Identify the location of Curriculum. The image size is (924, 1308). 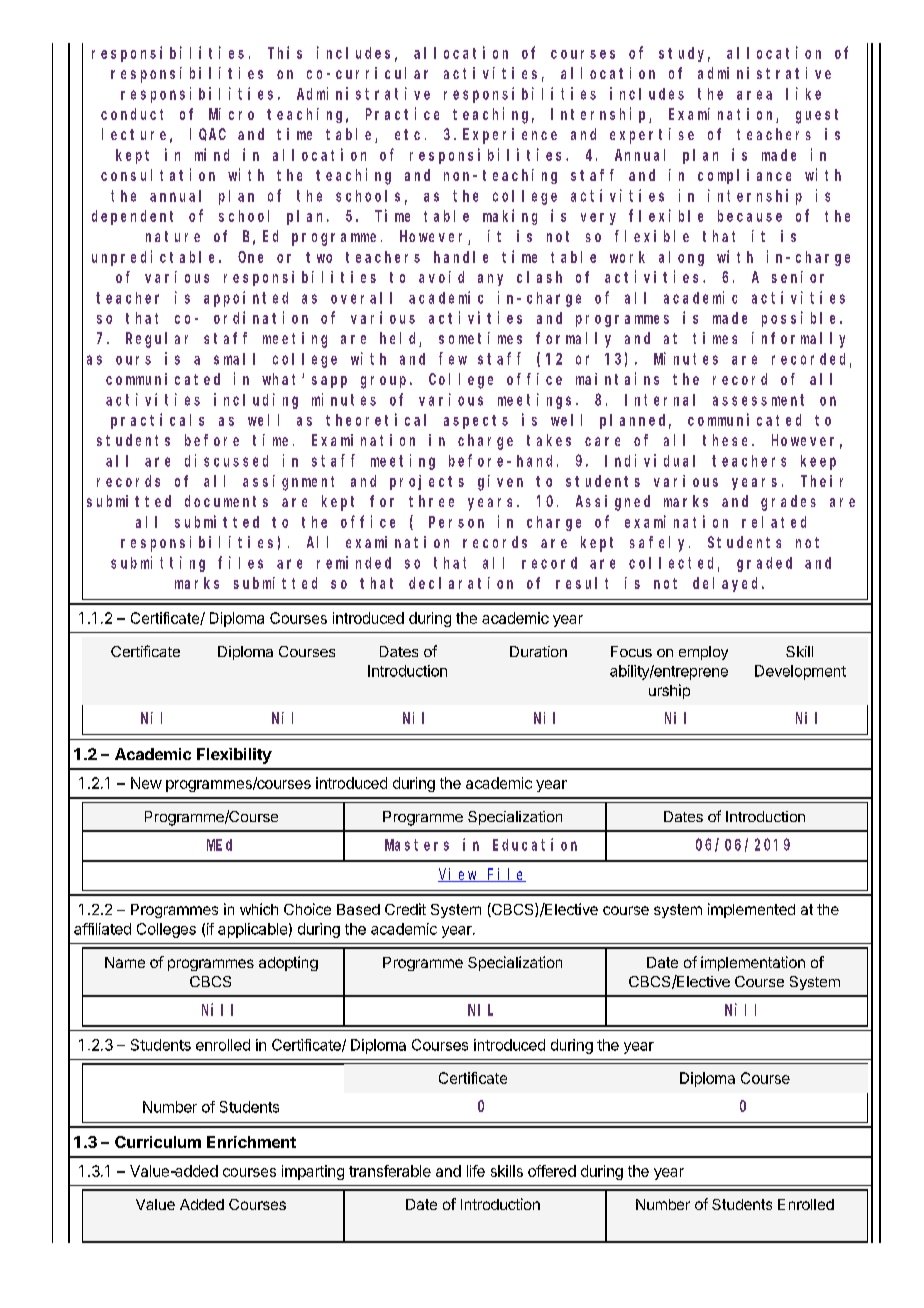
(158, 1142).
